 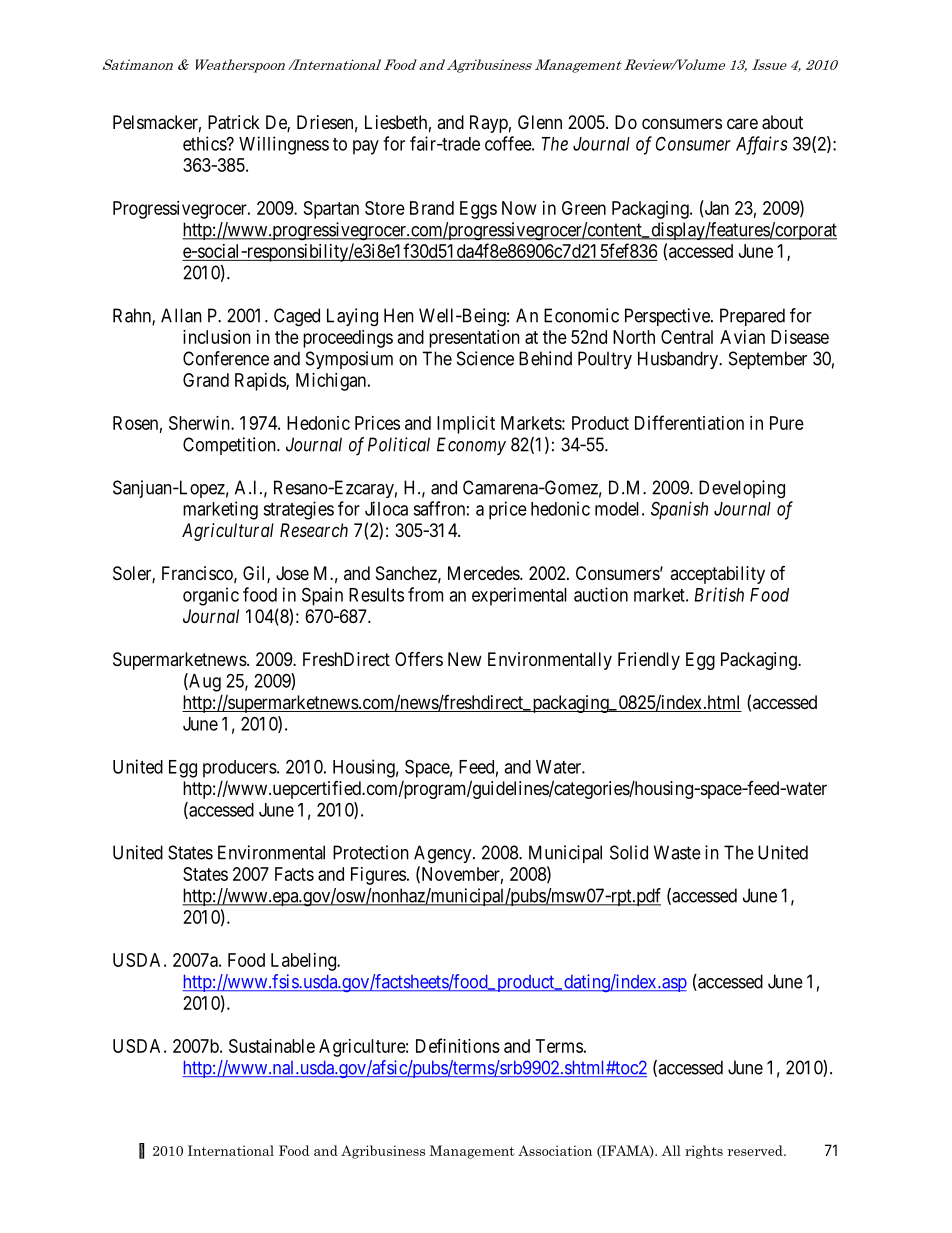 I want to click on Waste, so click(x=677, y=852).
